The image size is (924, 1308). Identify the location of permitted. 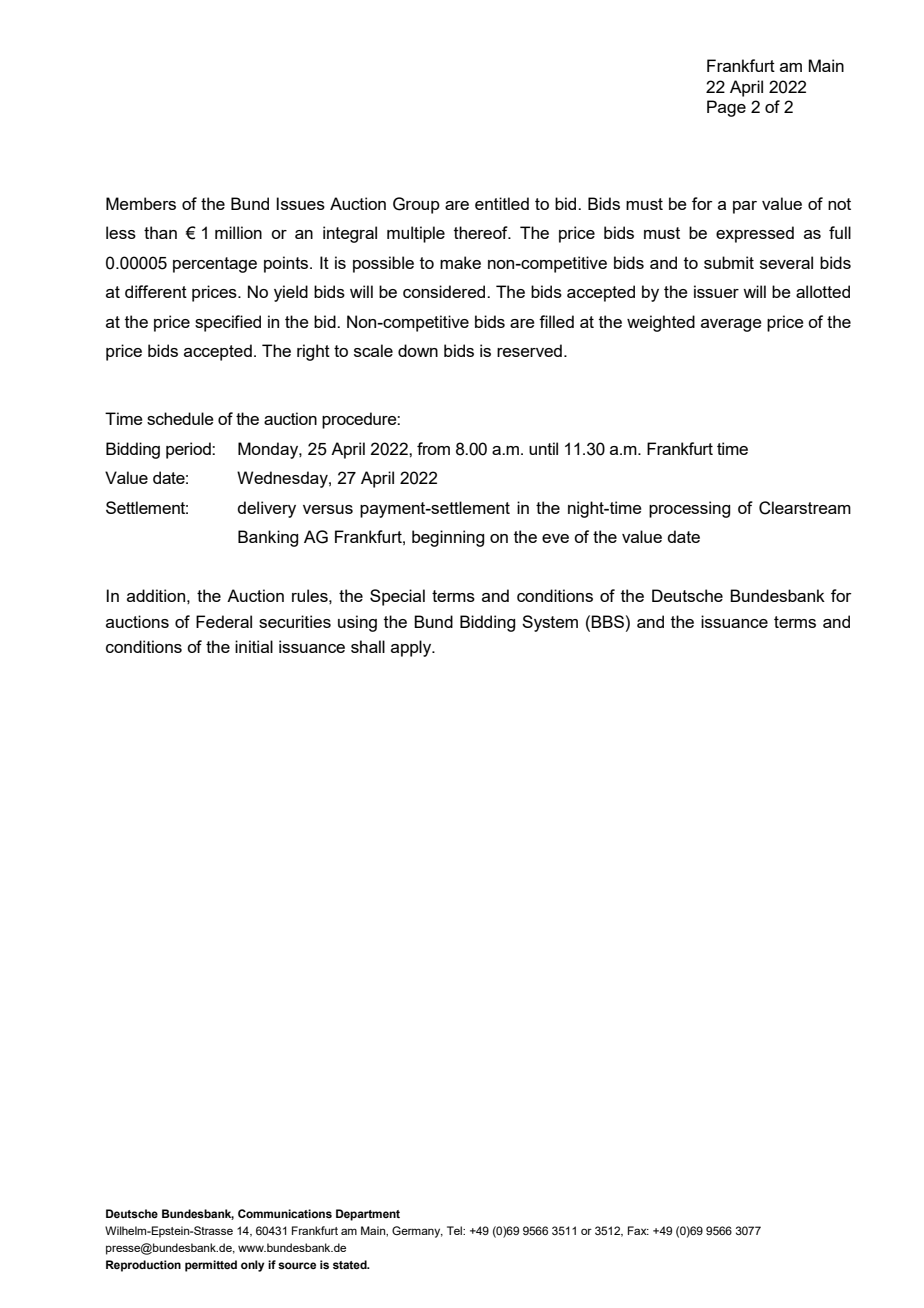
(211, 1266).
